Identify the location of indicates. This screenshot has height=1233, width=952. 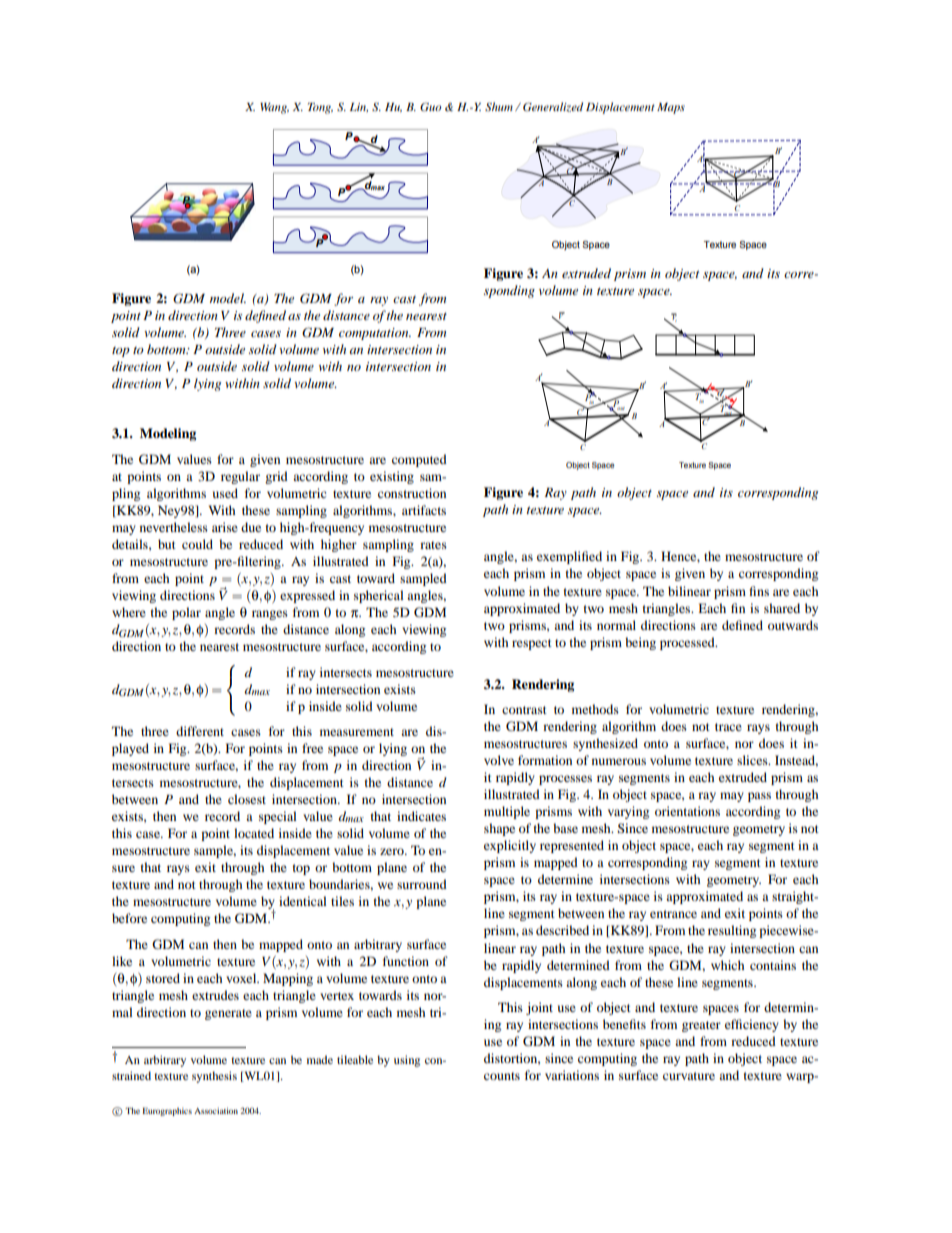
(421, 816).
